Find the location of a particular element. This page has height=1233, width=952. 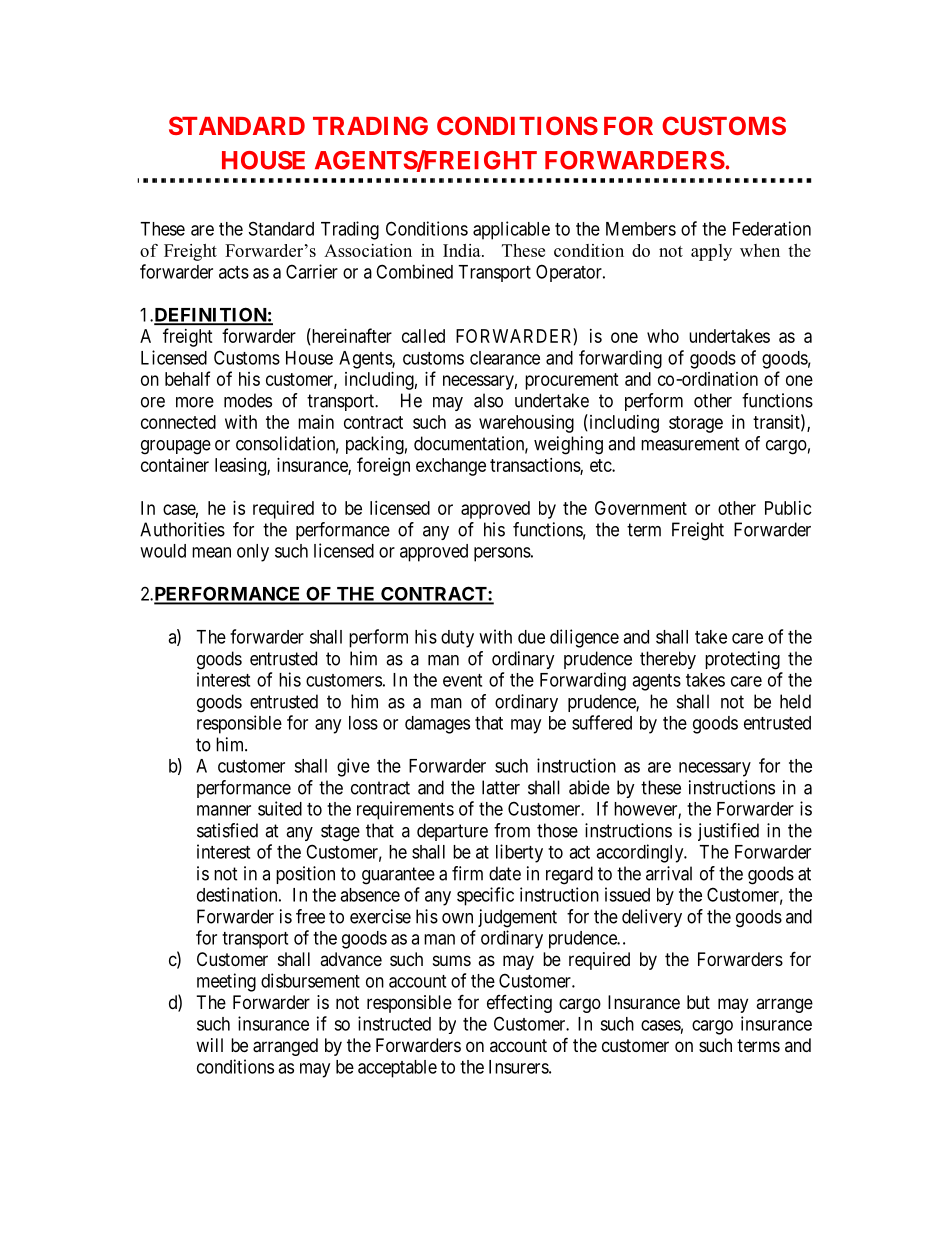

effecting is located at coordinates (519, 1004).
